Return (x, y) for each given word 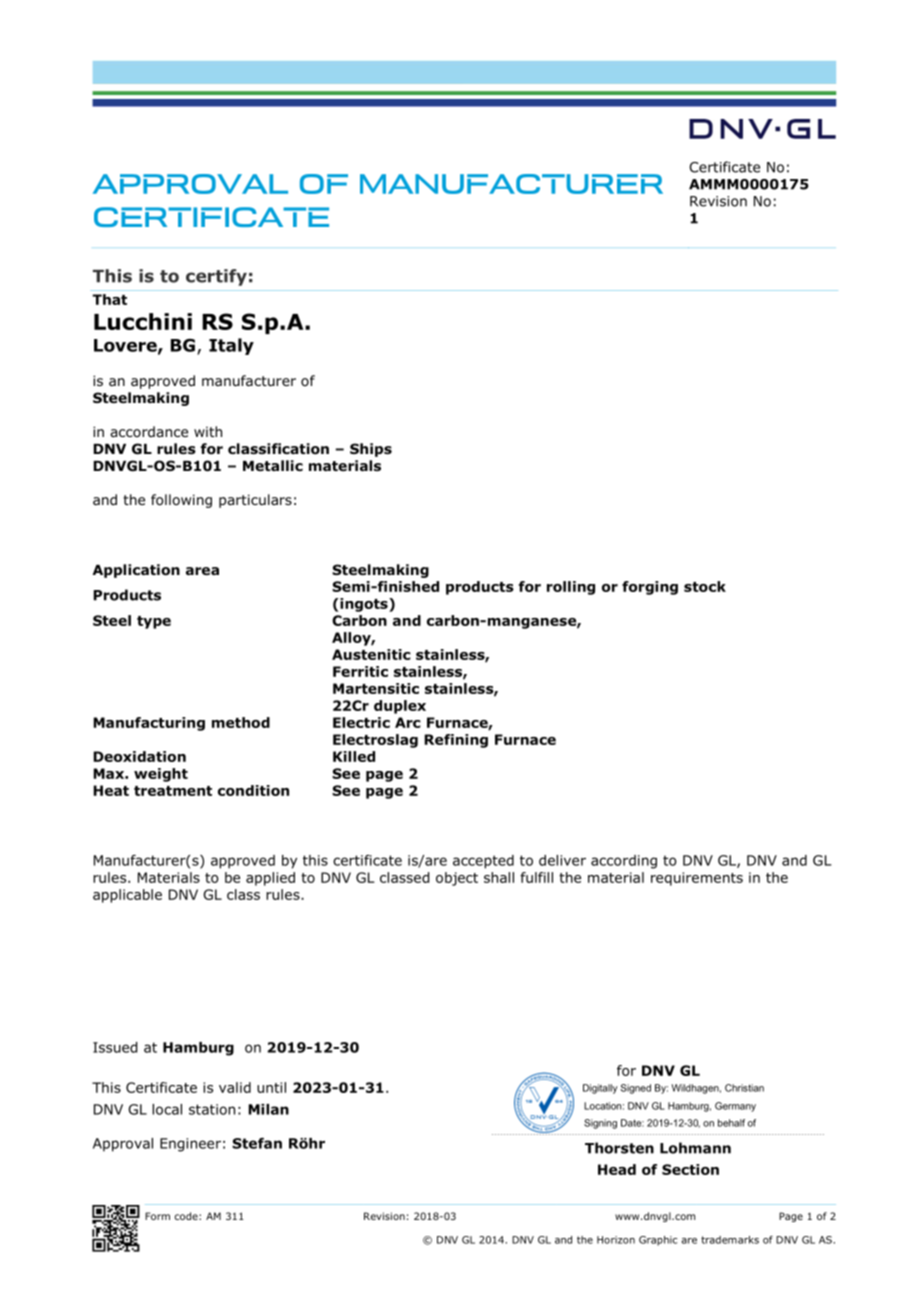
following (181, 501)
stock (705, 586)
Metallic (273, 465)
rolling (571, 588)
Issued (115, 1047)
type (154, 622)
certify (216, 277)
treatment (173, 791)
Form (157, 1216)
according (624, 862)
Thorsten (619, 1148)
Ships (371, 450)
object (457, 879)
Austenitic (371, 654)
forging (650, 588)
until (271, 1087)
